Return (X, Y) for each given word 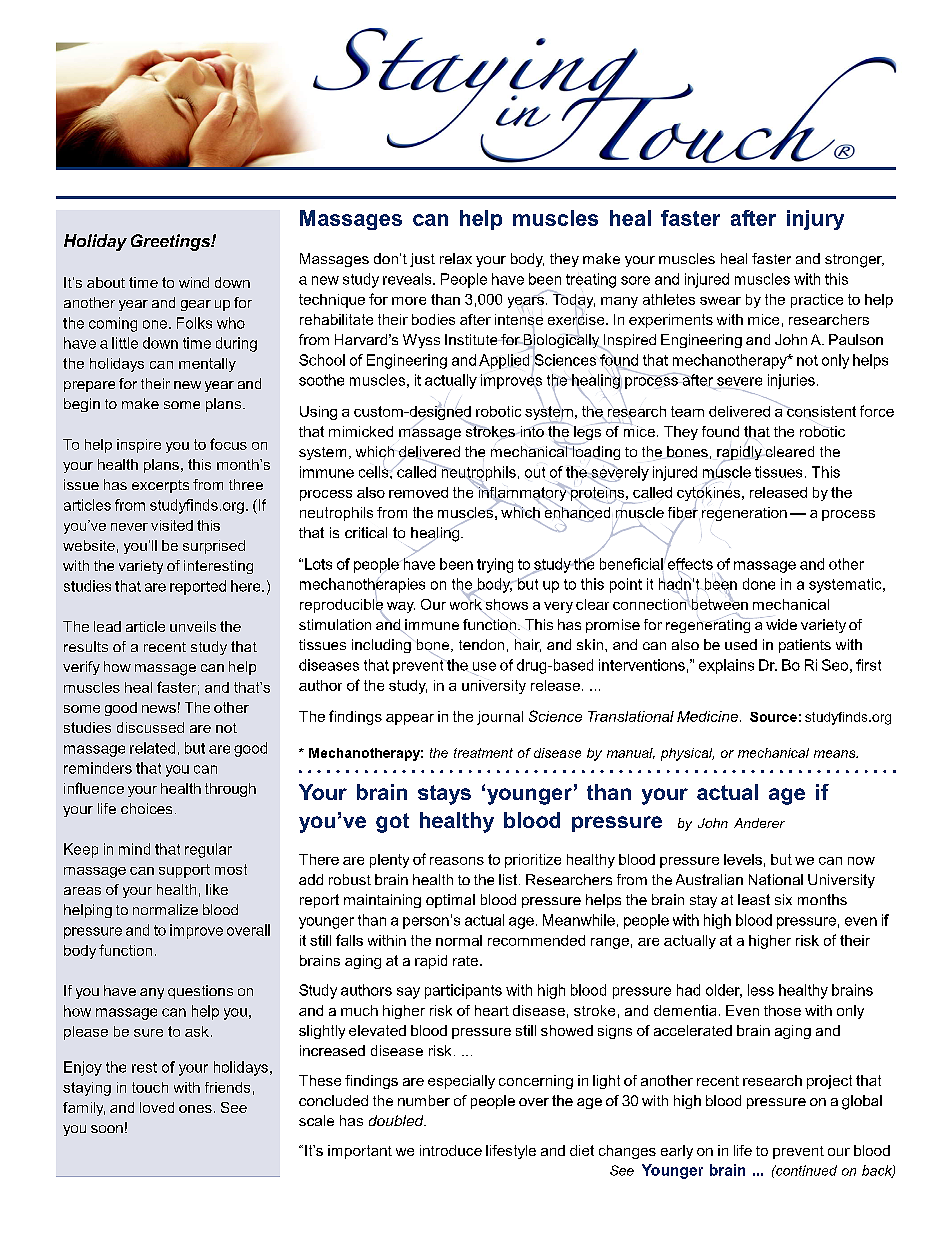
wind (194, 282)
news (159, 709)
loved (157, 1107)
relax (456, 258)
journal (500, 718)
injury (815, 220)
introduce (451, 1150)
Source (773, 717)
